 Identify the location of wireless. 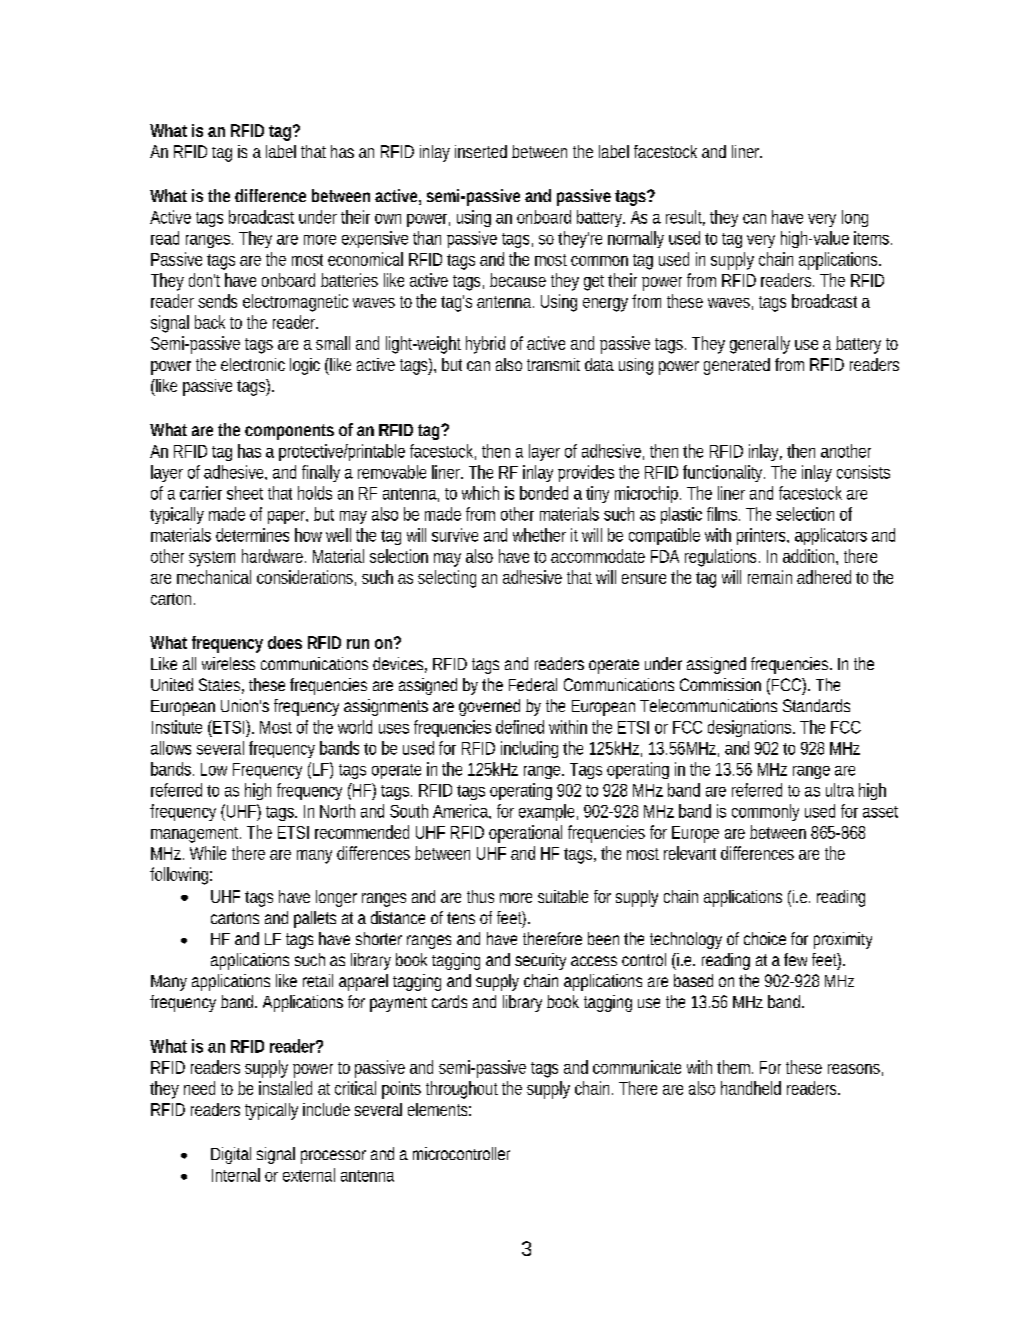
(228, 663).
